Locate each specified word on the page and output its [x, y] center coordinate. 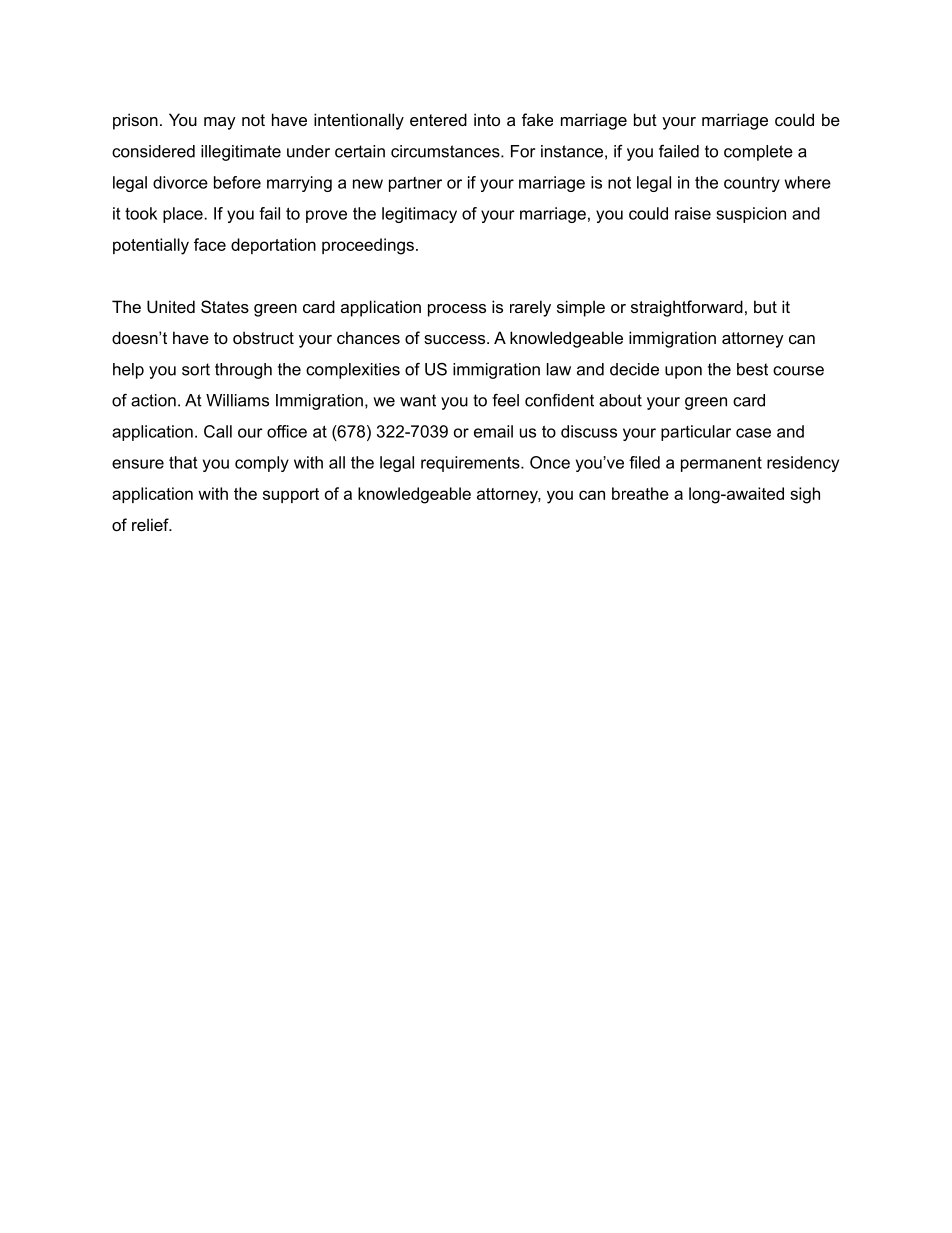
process [457, 310]
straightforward [687, 308]
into [487, 119]
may [220, 123]
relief [151, 524]
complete [758, 153]
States [225, 306]
